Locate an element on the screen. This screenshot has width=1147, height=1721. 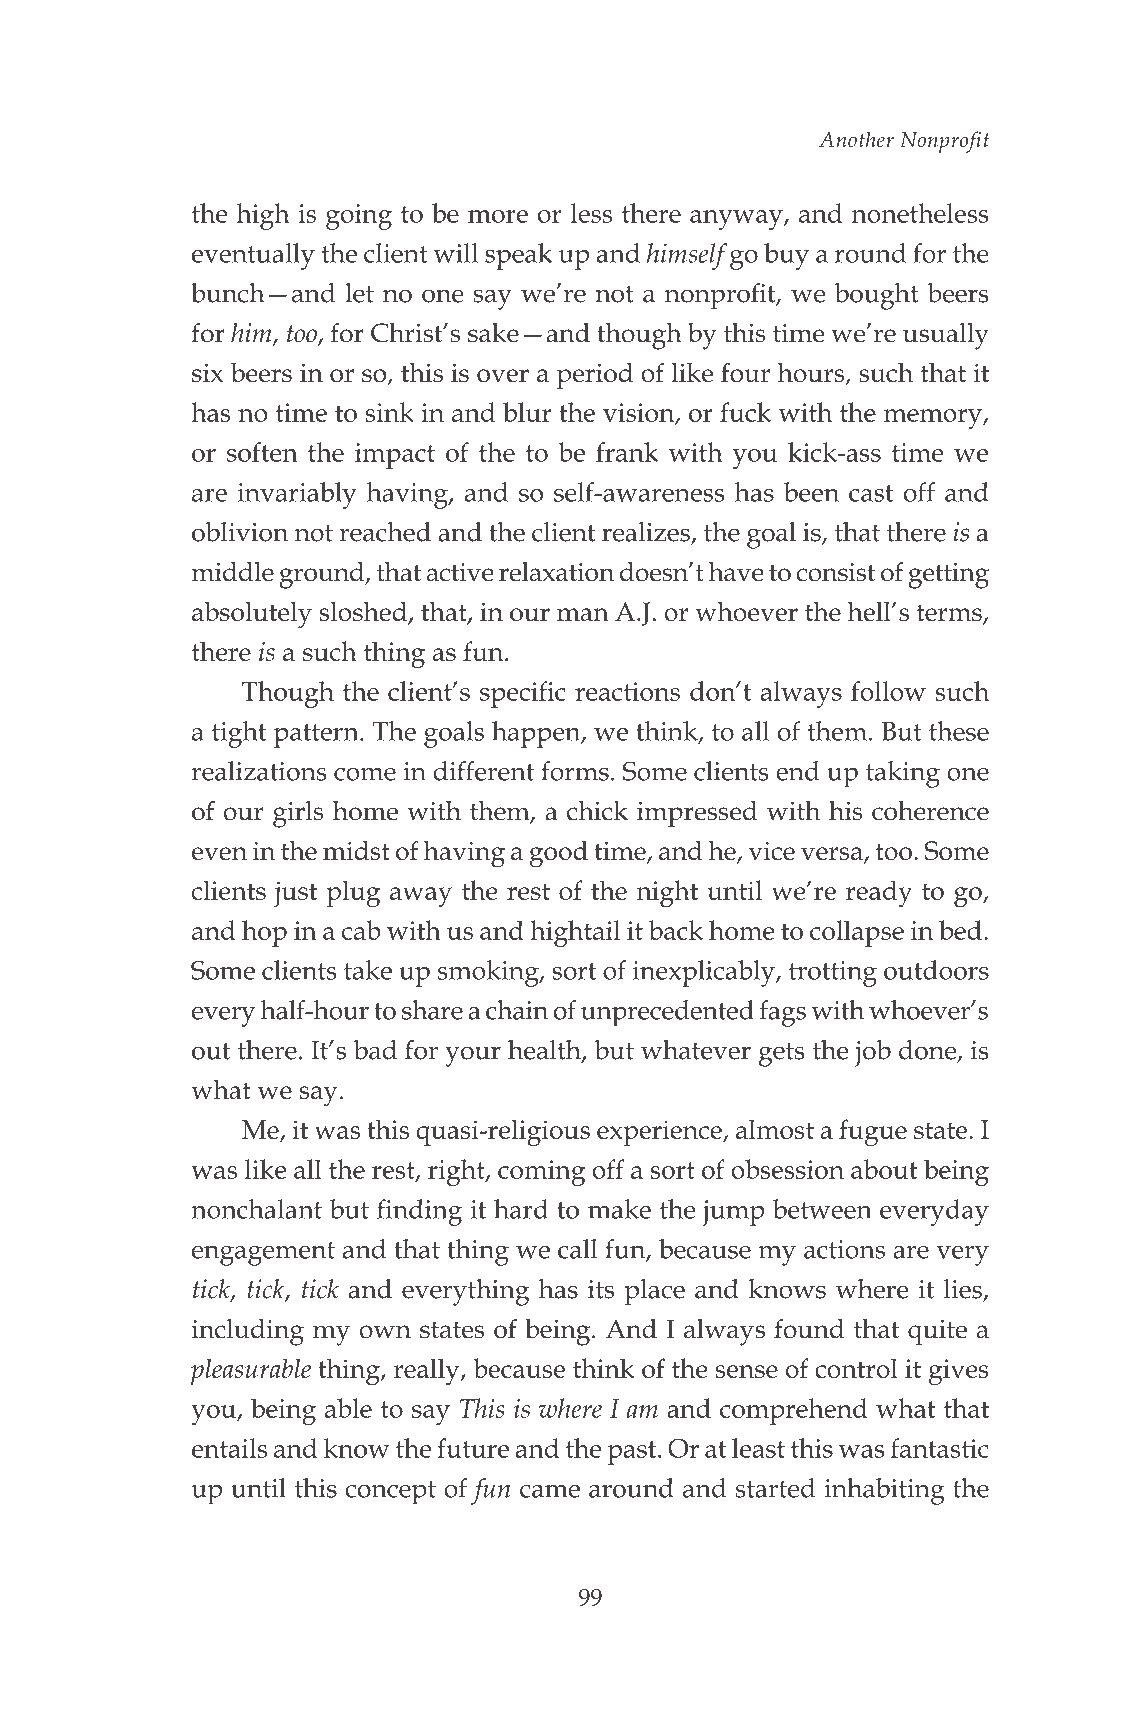
girls is located at coordinates (298, 814).
